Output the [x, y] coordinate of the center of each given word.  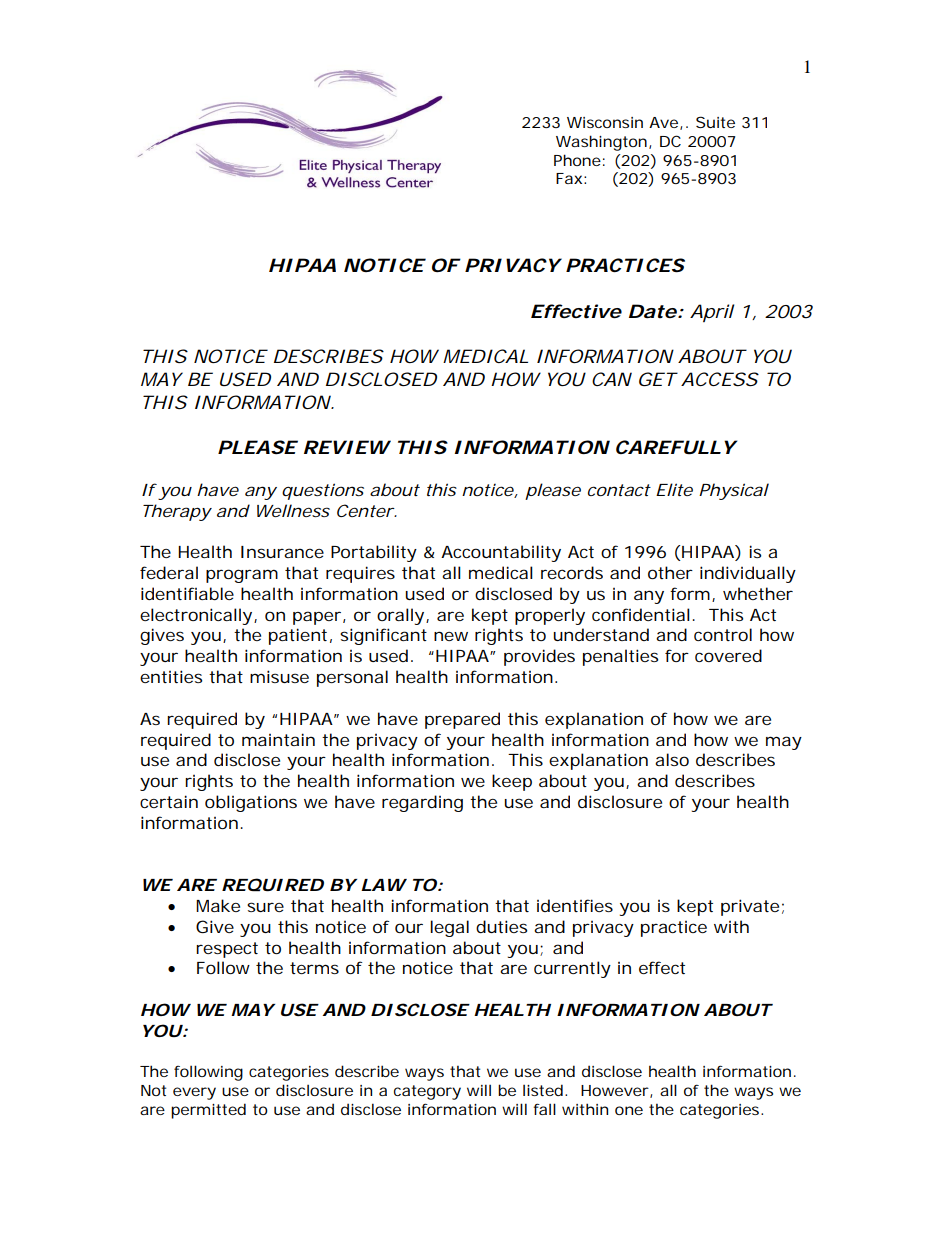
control [723, 634]
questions [323, 491]
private [750, 907]
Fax [569, 178]
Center [365, 510]
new [451, 636]
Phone [577, 160]
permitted [208, 1111]
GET [657, 379]
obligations [251, 803]
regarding [422, 803]
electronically [196, 616]
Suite [715, 122]
